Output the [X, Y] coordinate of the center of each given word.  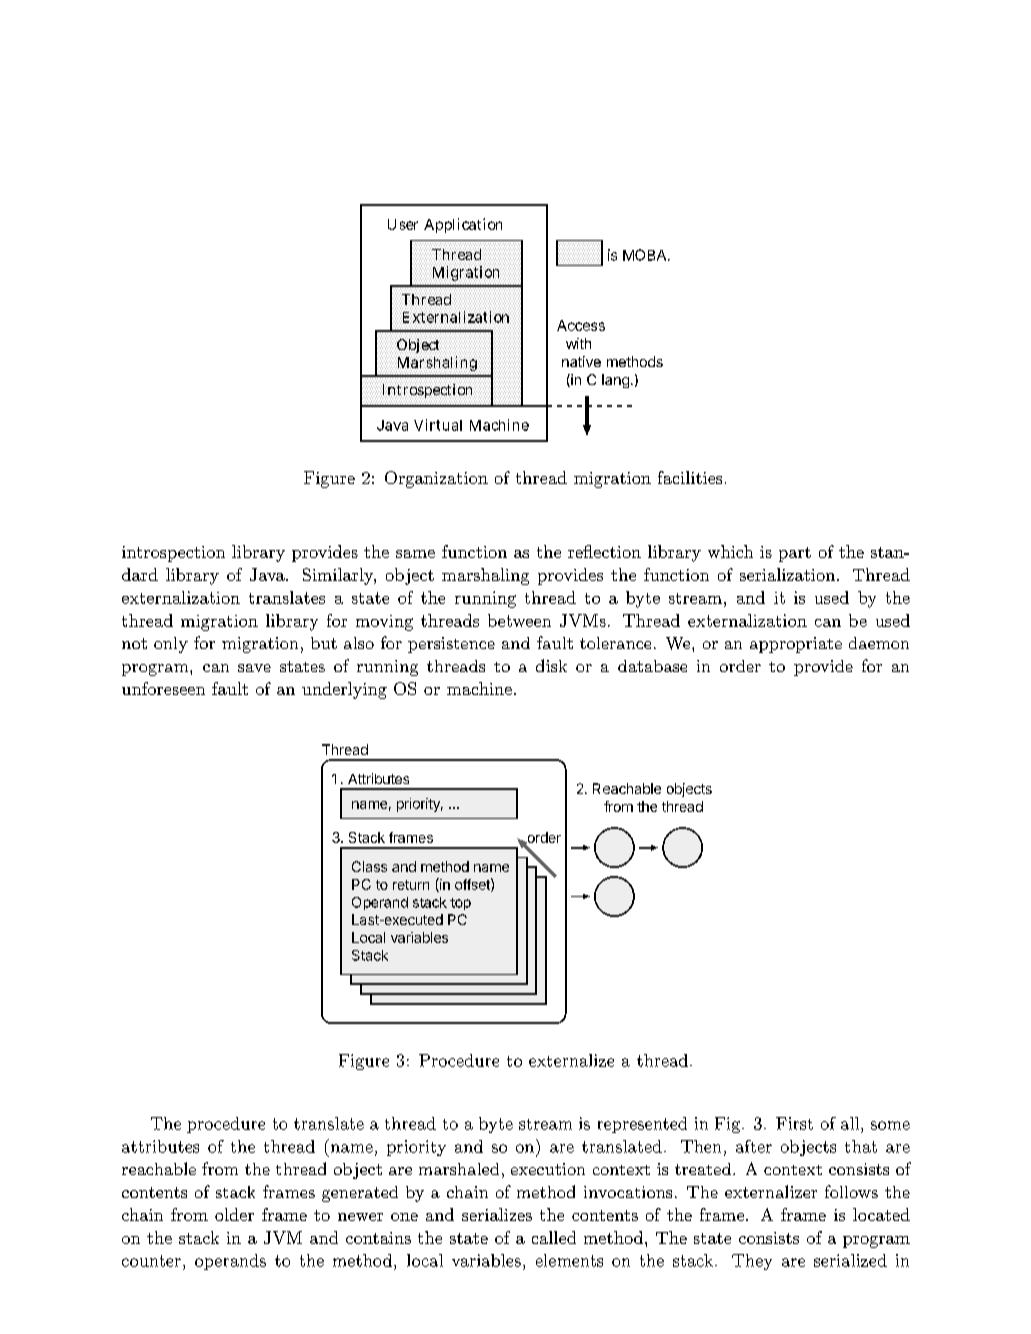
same [415, 554]
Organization [436, 479]
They [752, 1262]
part [795, 554]
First [794, 1123]
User [403, 224]
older [234, 1214]
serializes [497, 1214]
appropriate [796, 645]
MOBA [646, 255]
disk [551, 665]
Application [463, 225]
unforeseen [163, 688]
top [460, 904]
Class [369, 866]
